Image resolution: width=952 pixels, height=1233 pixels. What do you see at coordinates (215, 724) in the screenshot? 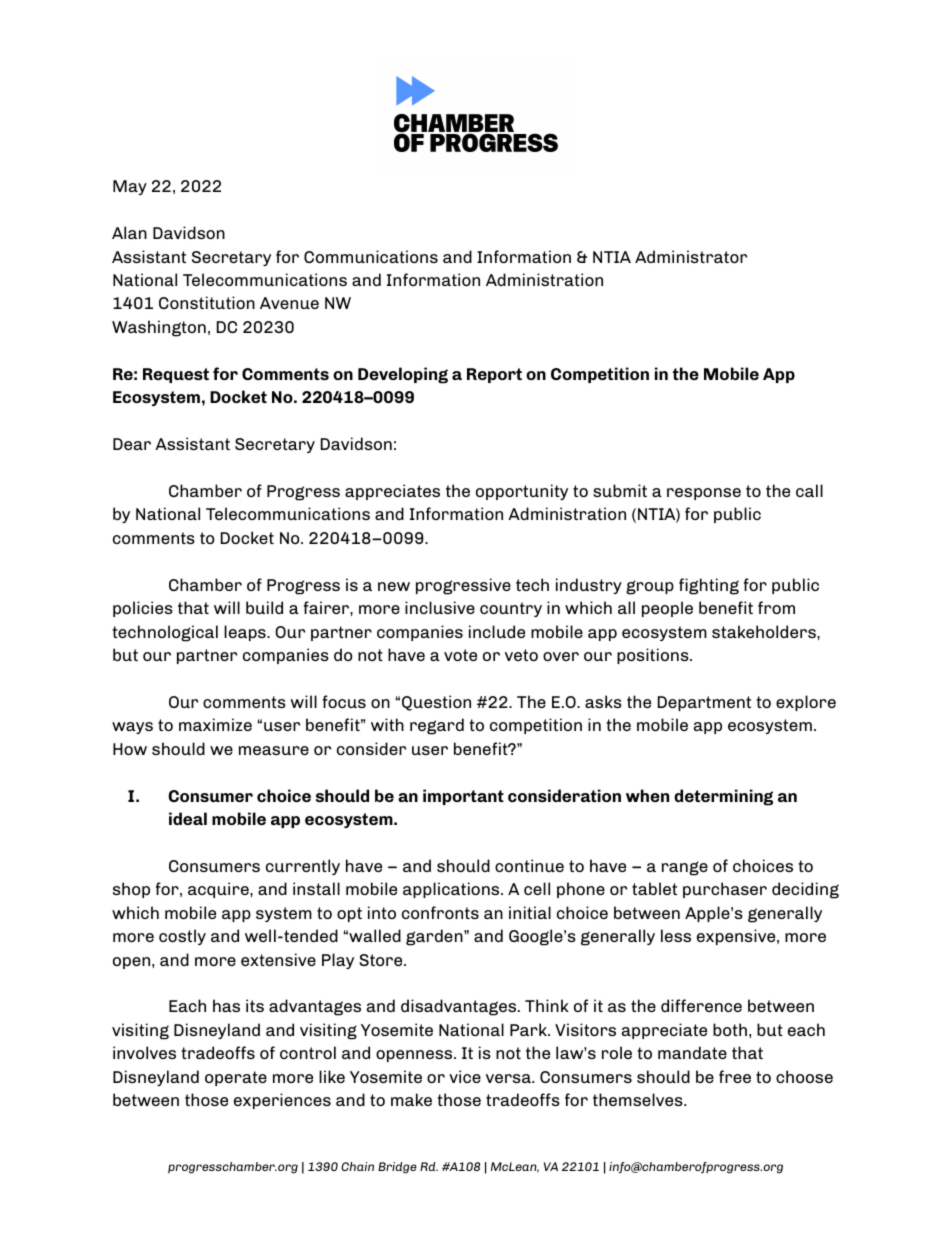
I see `maximize` at bounding box center [215, 724].
